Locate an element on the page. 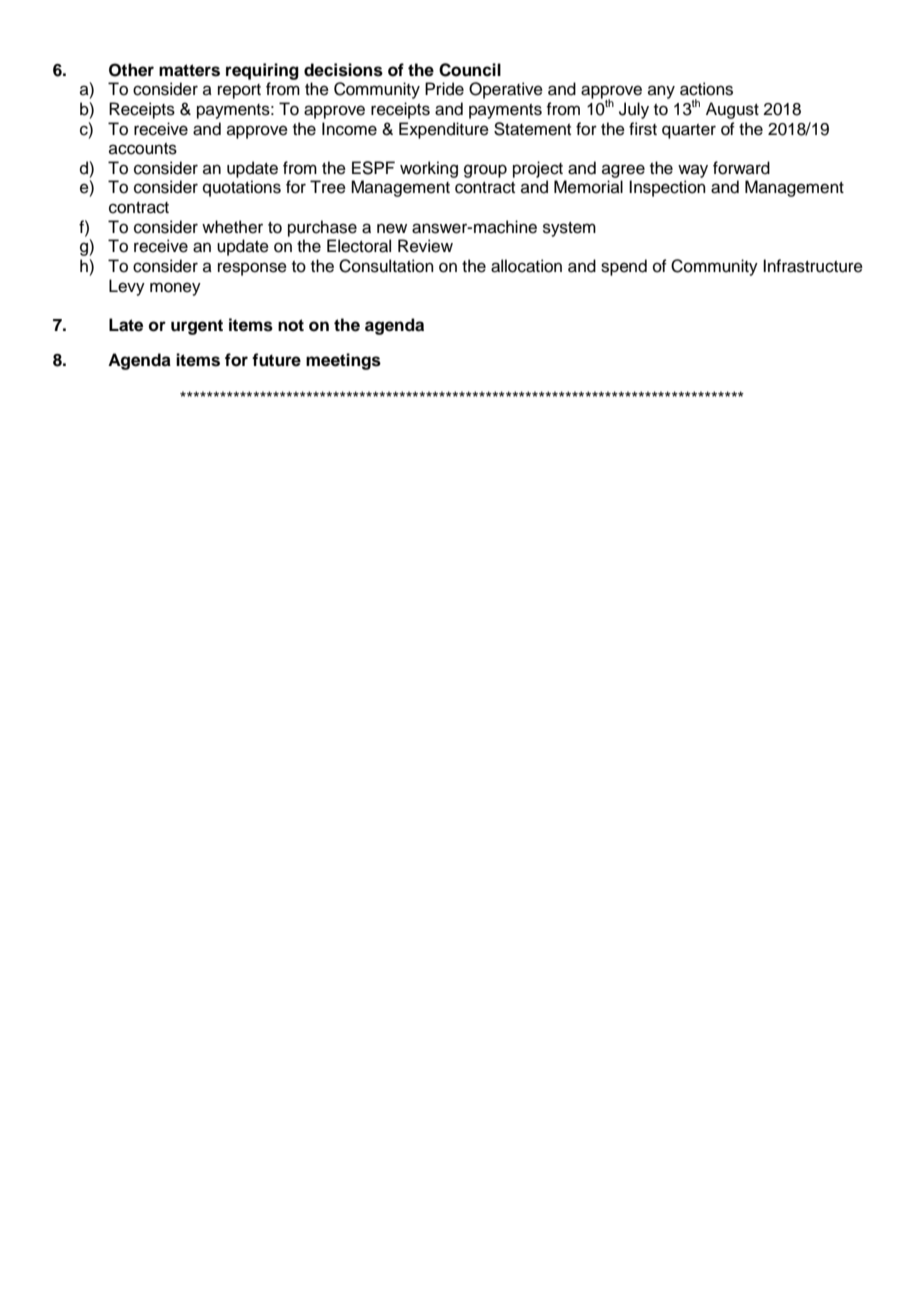 Image resolution: width=924 pixels, height=1308 pixels. quotations is located at coordinates (242, 188).
